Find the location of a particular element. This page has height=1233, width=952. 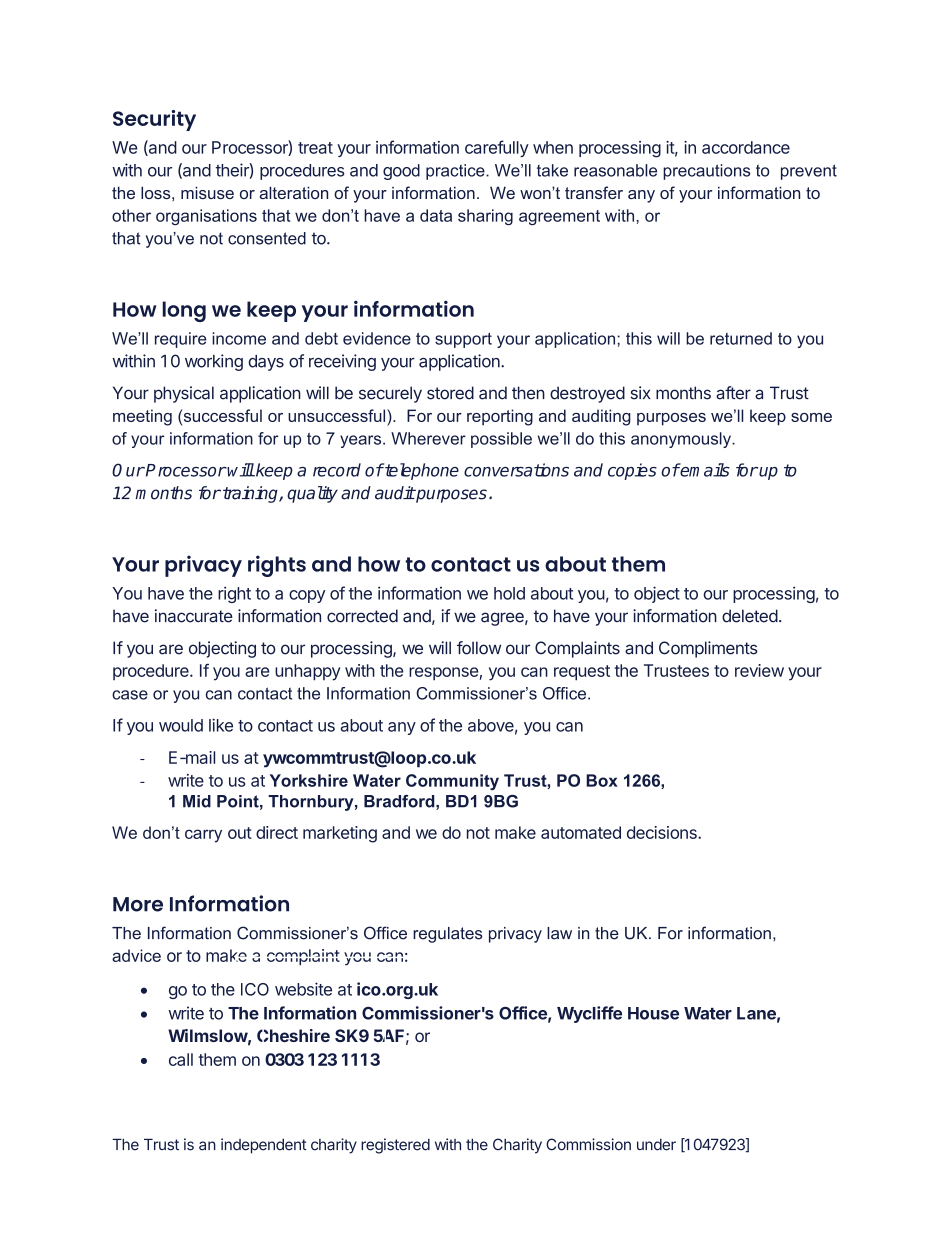

meeting is located at coordinates (142, 417).
